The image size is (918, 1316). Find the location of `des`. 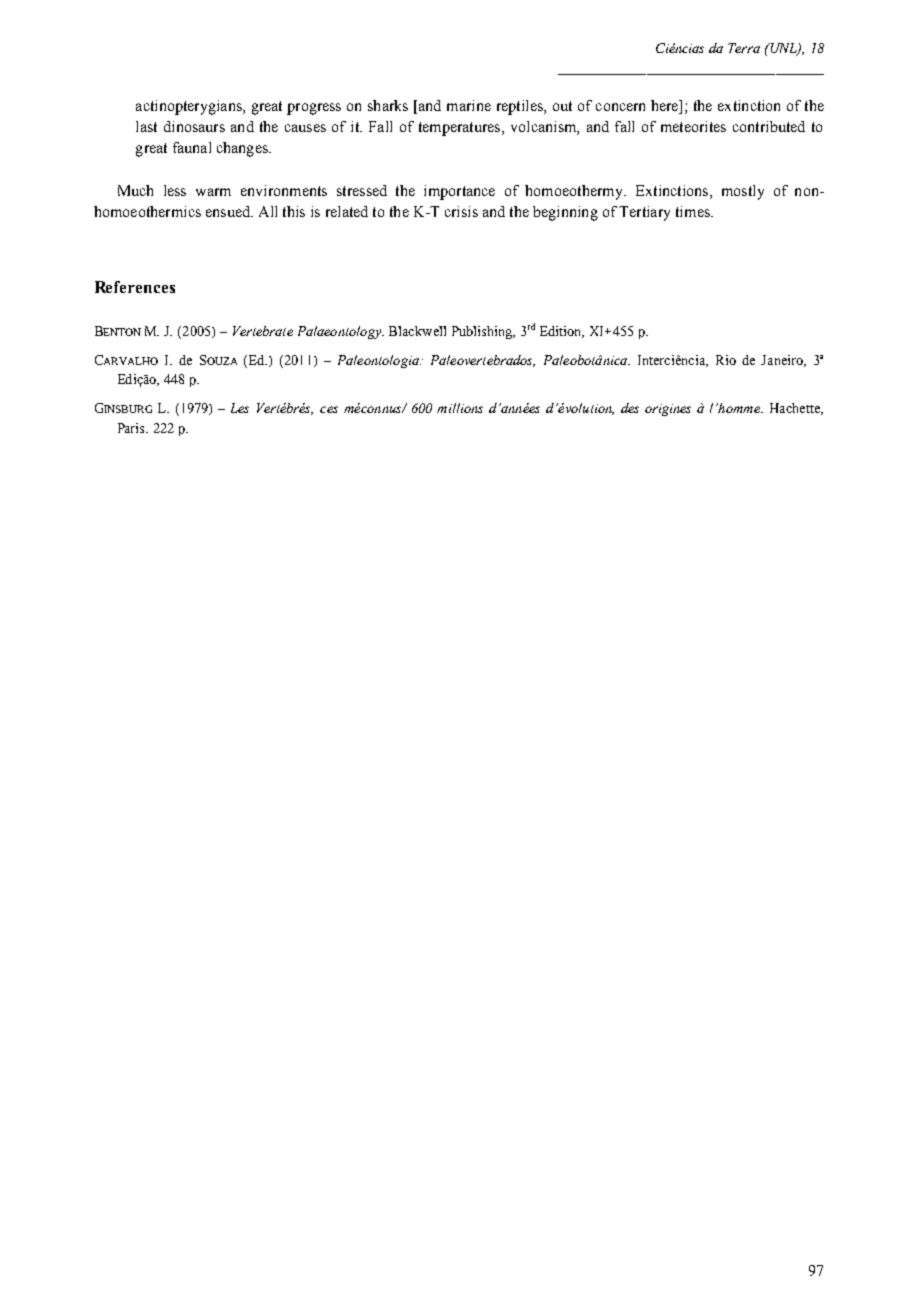

des is located at coordinates (630, 408).
